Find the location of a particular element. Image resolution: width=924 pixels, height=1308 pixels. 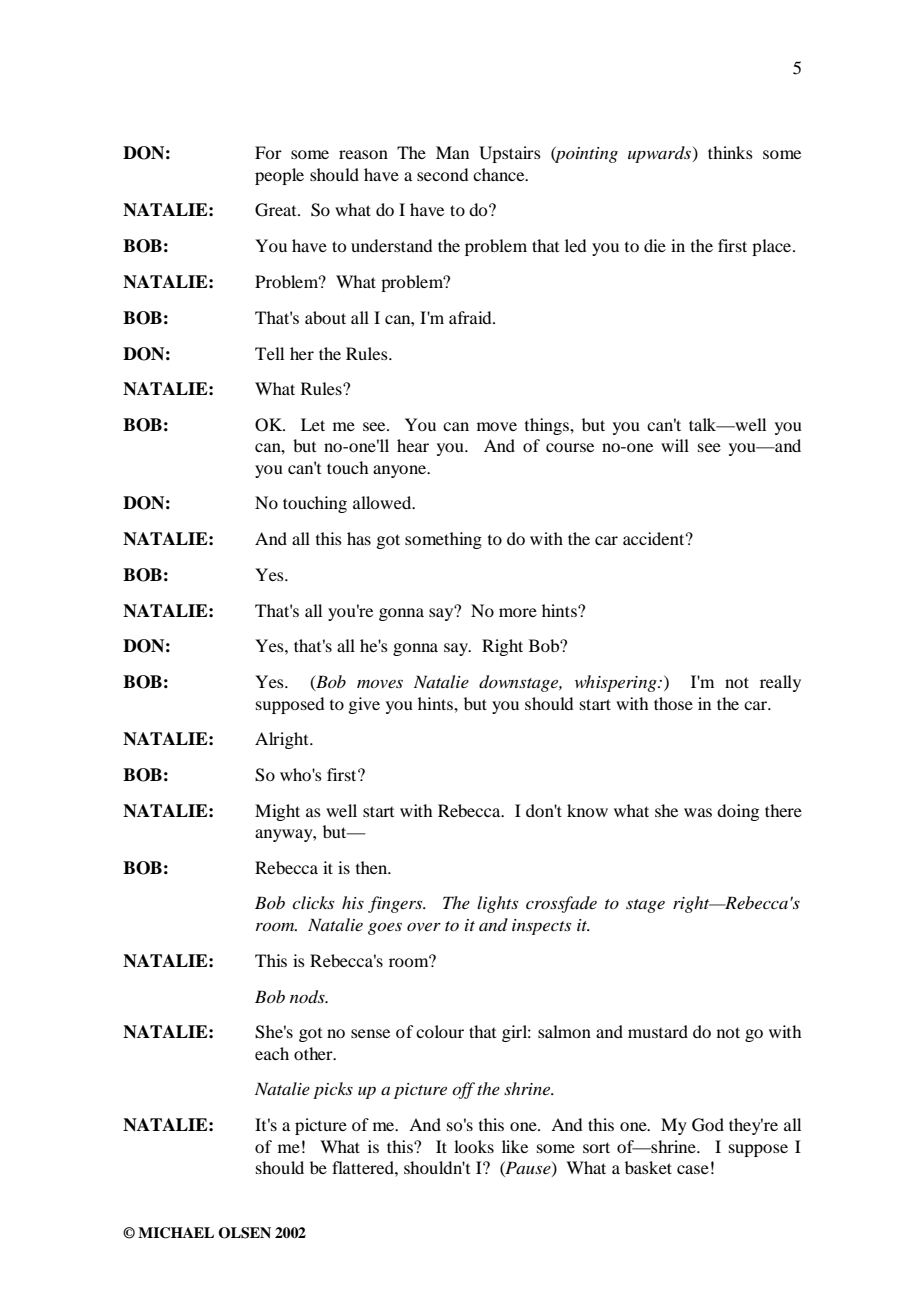

was is located at coordinates (698, 812).
